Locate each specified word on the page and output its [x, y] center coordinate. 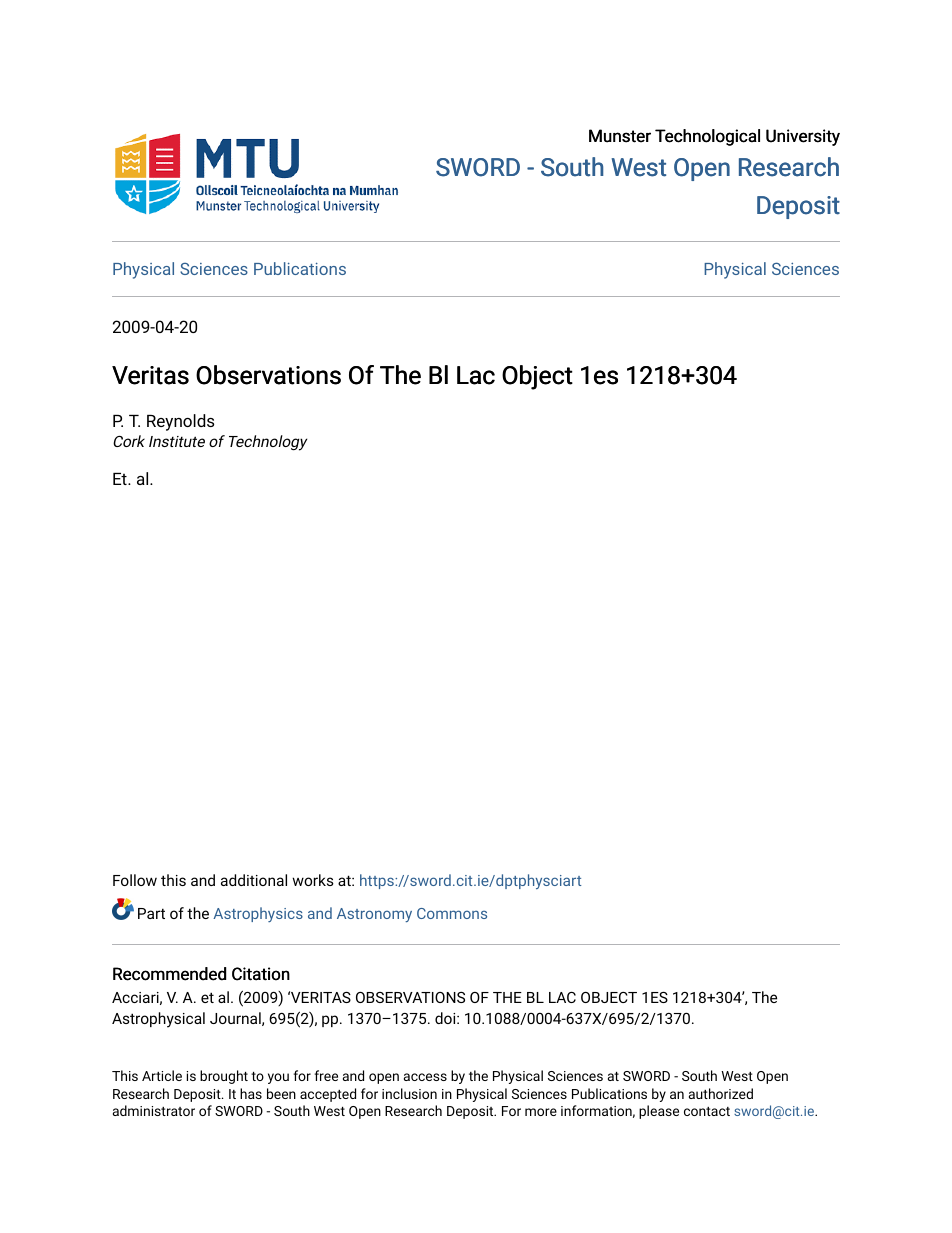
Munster [620, 136]
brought [224, 1077]
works [313, 880]
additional [254, 880]
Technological [707, 137]
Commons [452, 913]
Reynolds [180, 422]
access [425, 1077]
